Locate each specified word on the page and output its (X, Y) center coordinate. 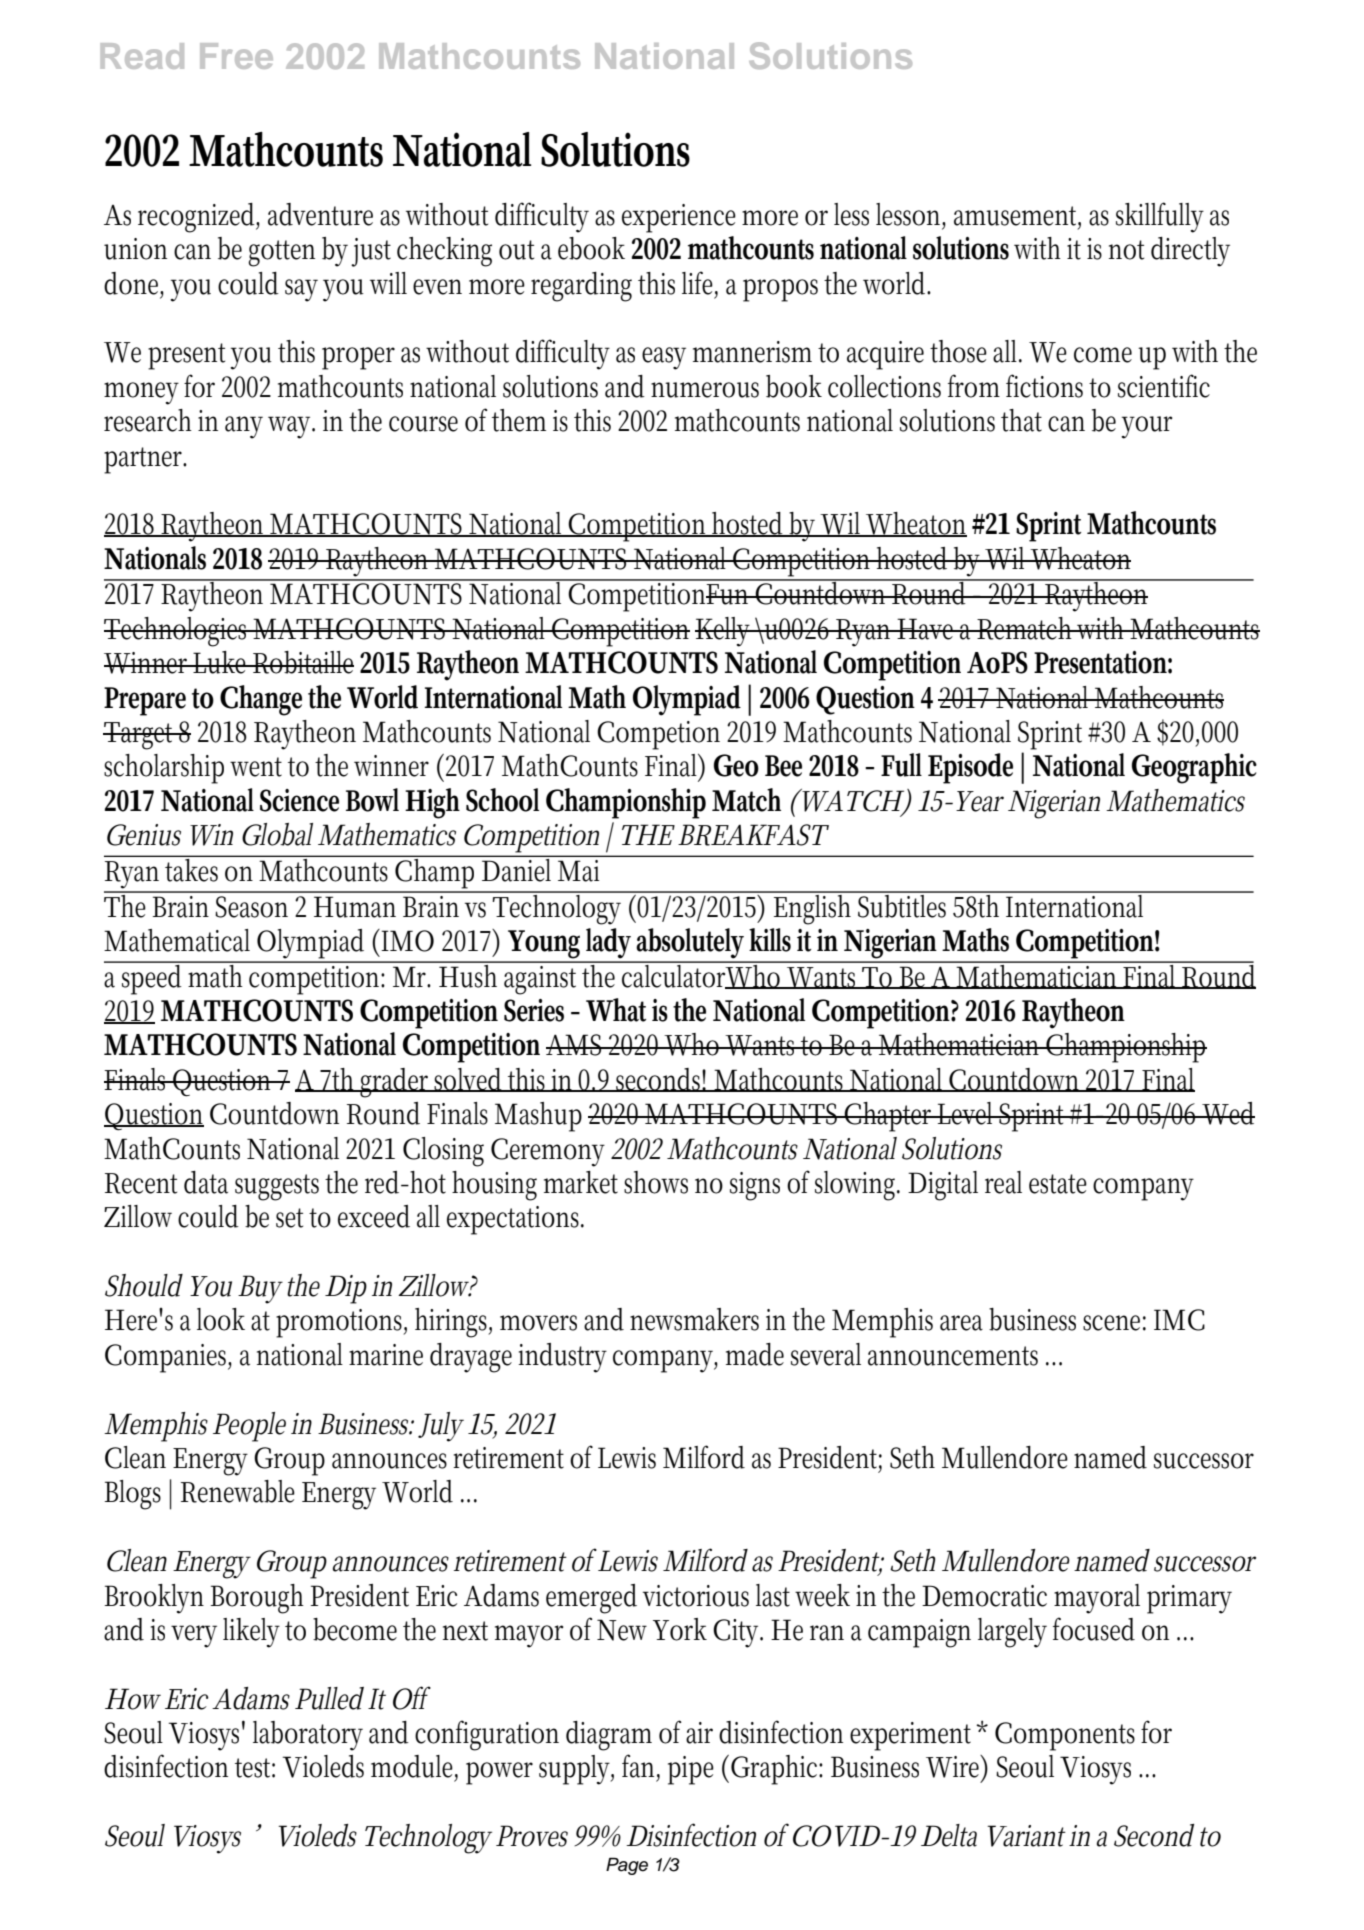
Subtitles (904, 905)
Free (236, 56)
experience (679, 218)
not (1126, 250)
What (616, 1010)
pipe (691, 1770)
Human (355, 907)
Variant (1026, 1836)
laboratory (308, 1736)
